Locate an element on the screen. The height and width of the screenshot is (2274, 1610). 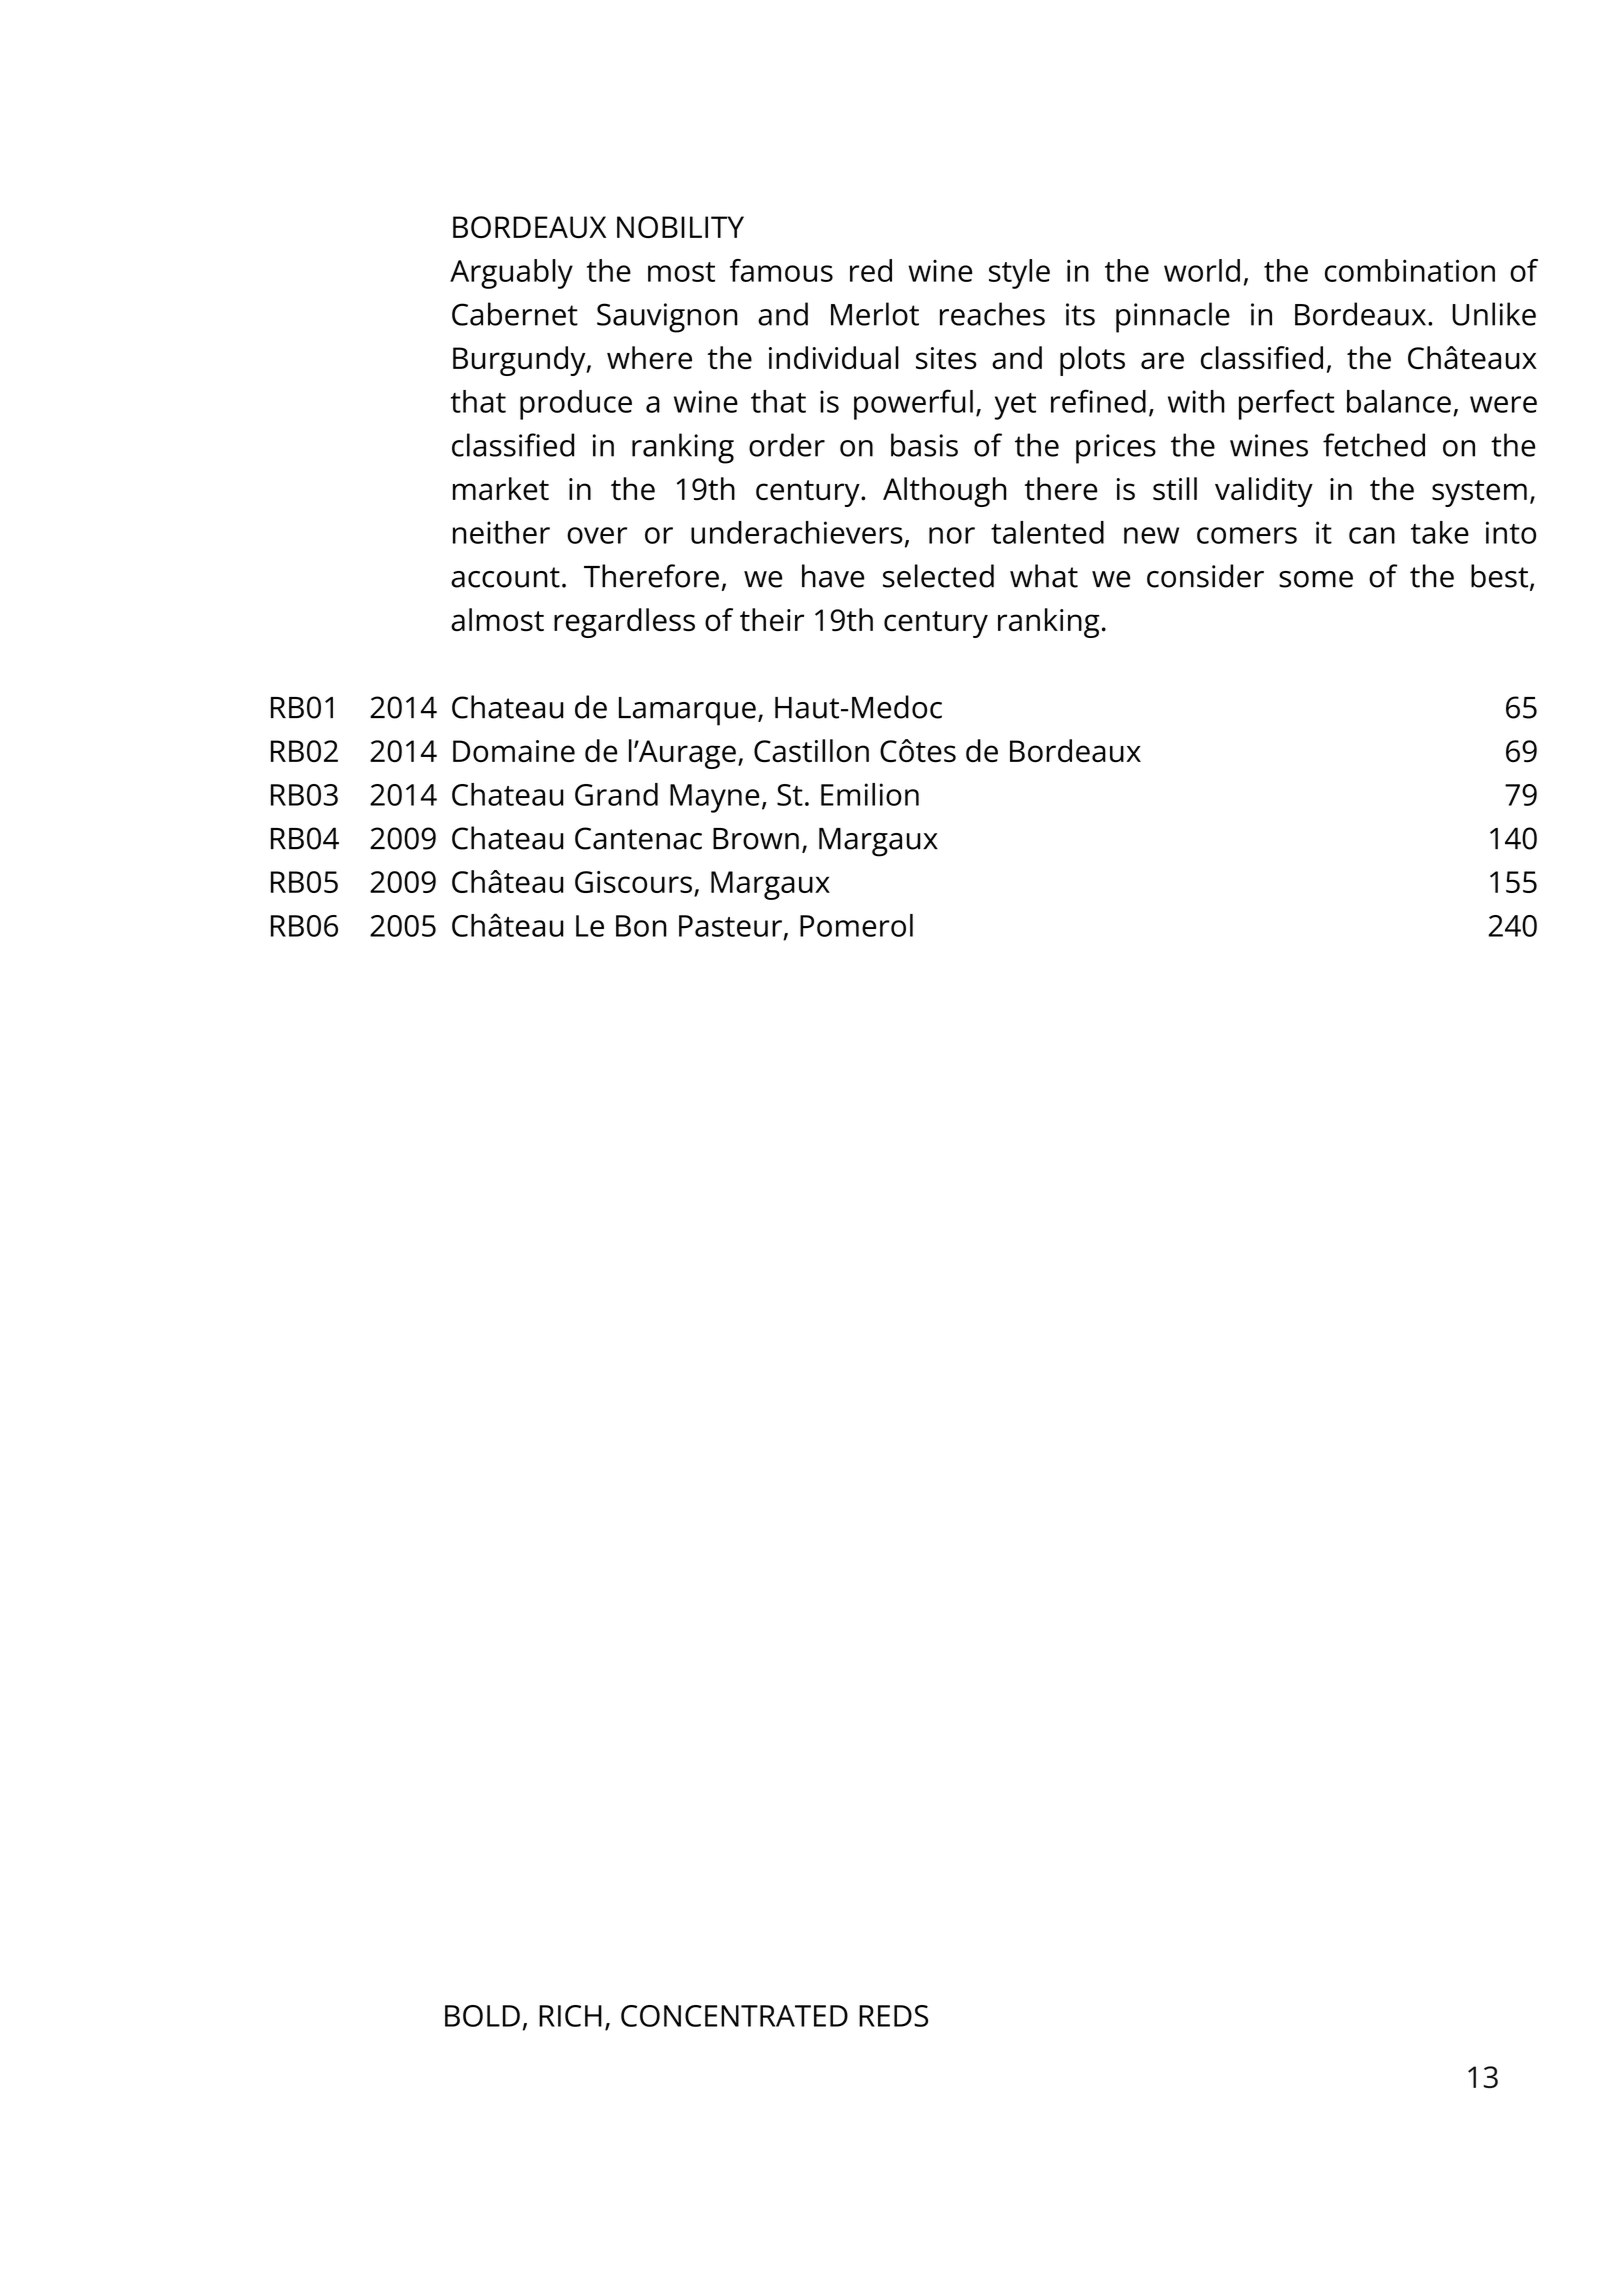
style is located at coordinates (1019, 274).
